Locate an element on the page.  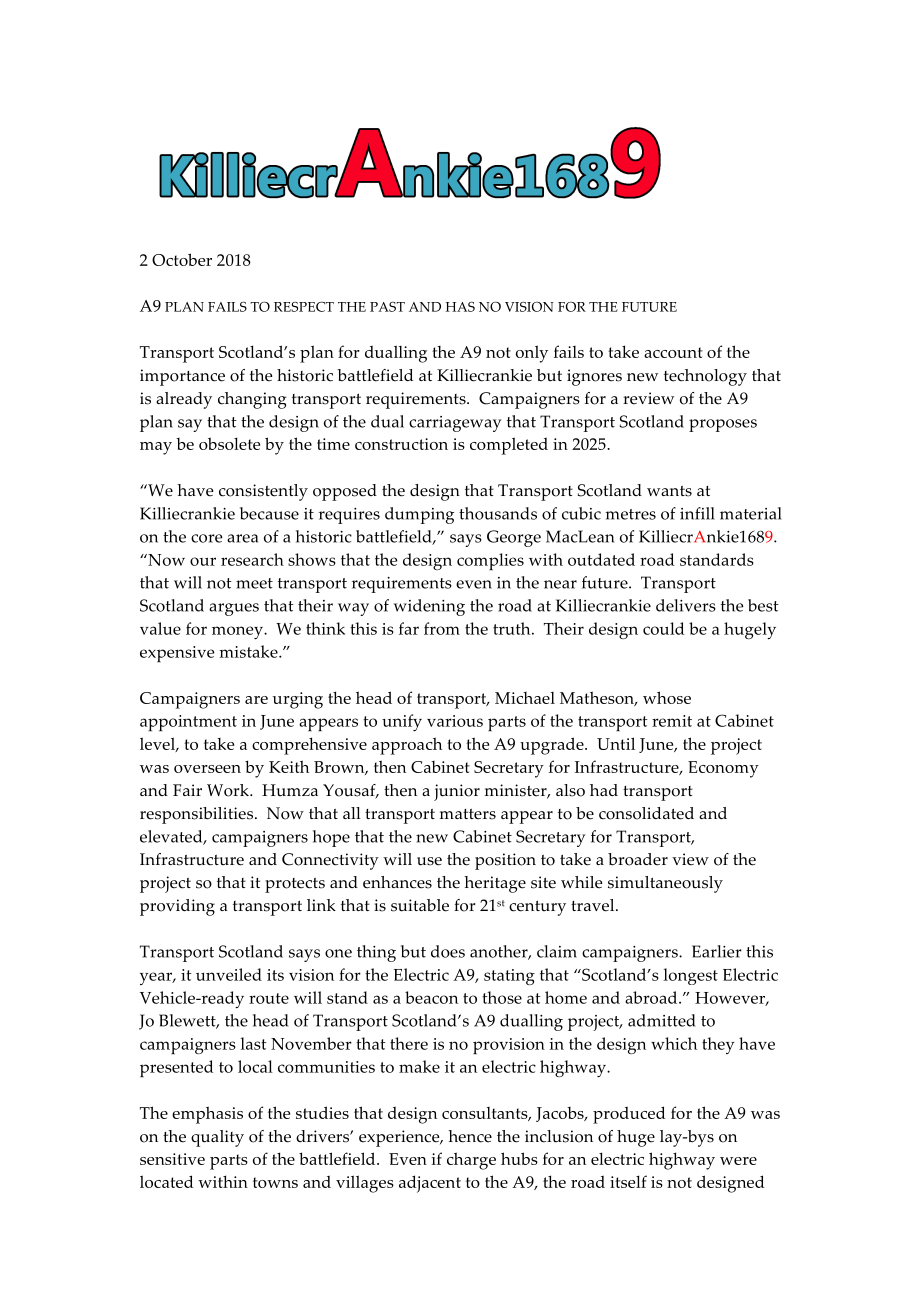
simultaneously is located at coordinates (665, 884).
